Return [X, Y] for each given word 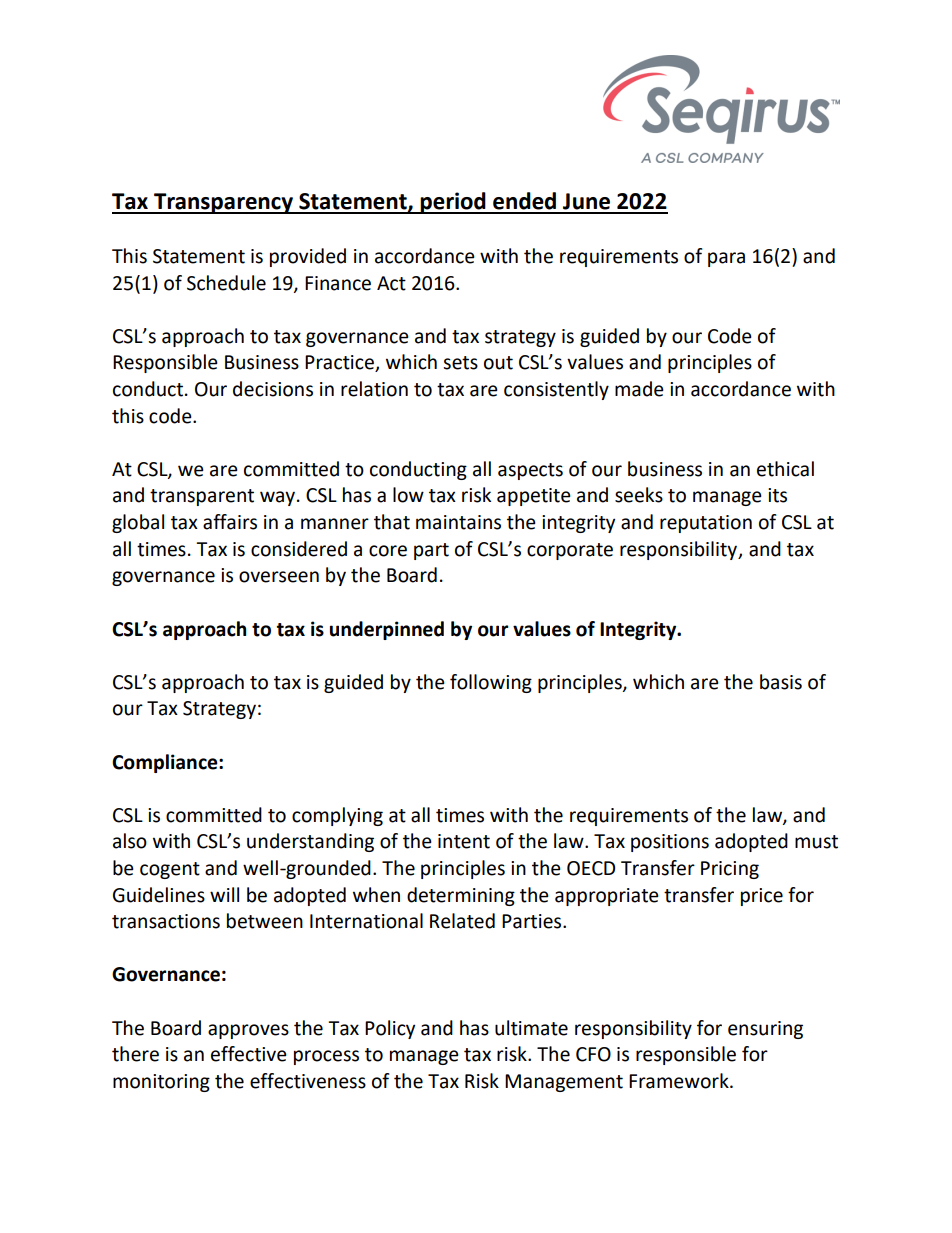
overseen [279, 577]
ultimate [531, 1028]
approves [248, 1031]
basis [781, 682]
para [726, 259]
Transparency [223, 203]
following [491, 683]
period [453, 203]
